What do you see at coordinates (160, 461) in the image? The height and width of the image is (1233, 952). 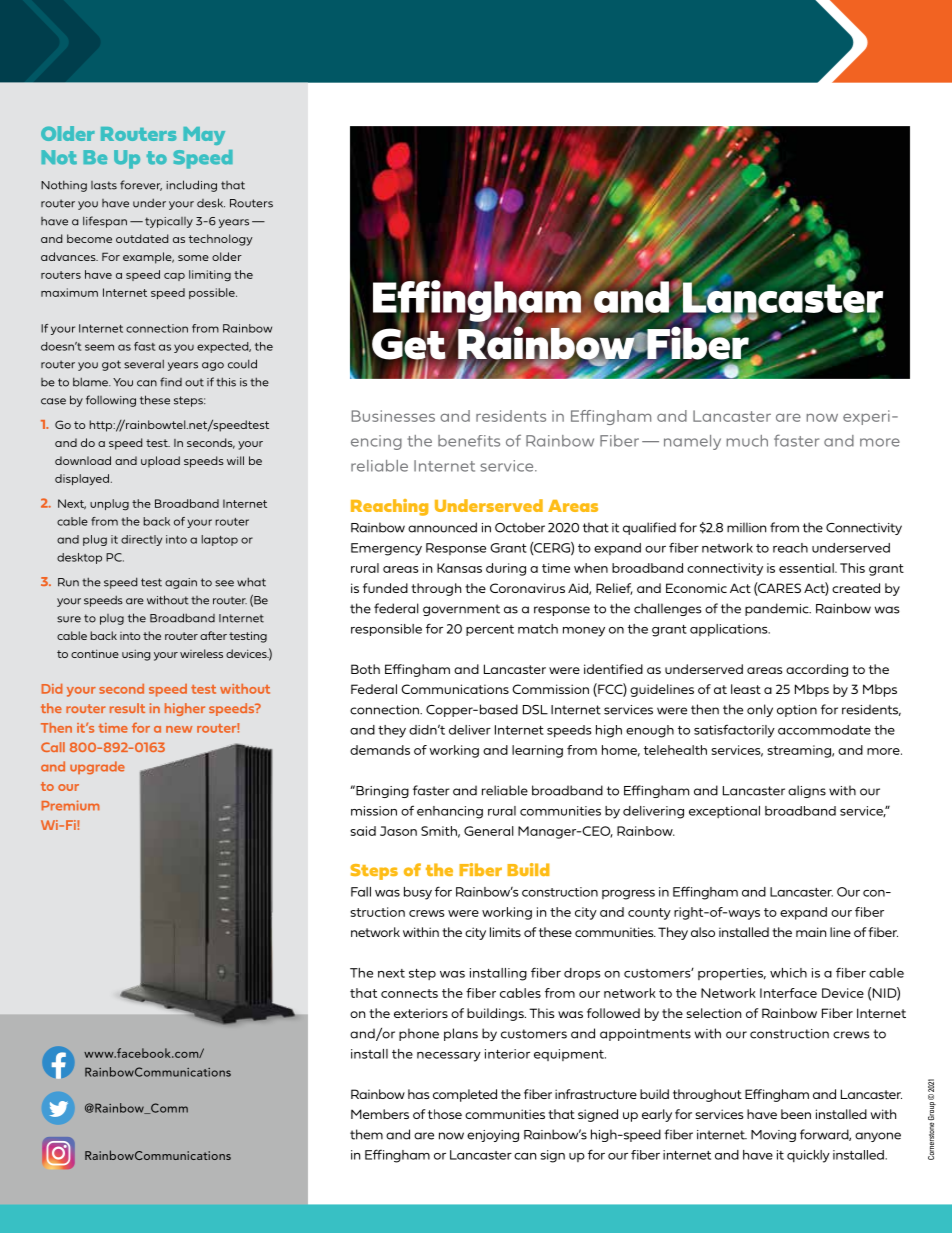 I see `upload` at bounding box center [160, 461].
